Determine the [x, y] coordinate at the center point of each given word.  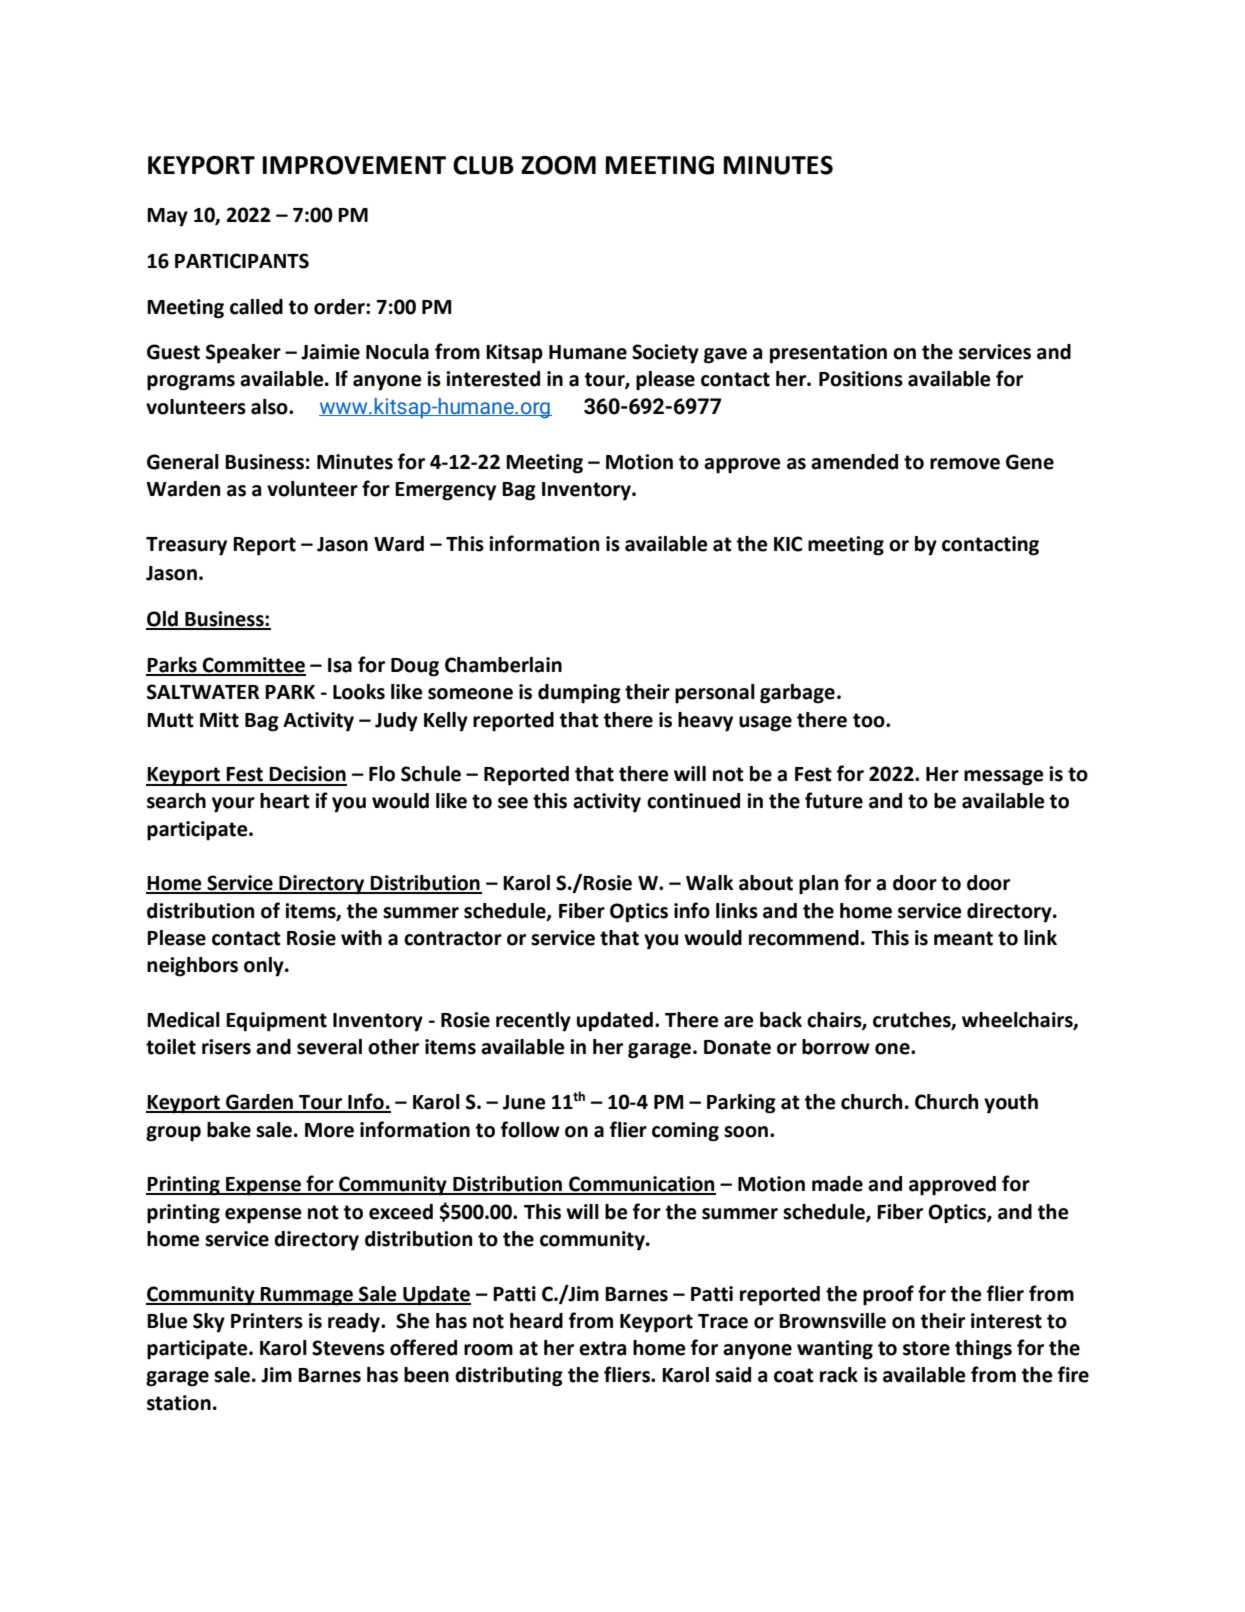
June [524, 1102]
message [1003, 778]
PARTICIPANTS [242, 261]
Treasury [186, 546]
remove [965, 464]
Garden [259, 1103]
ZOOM [558, 165]
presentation [828, 354]
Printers [267, 1321]
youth [1011, 1104]
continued [693, 801]
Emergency [445, 491]
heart [285, 801]
